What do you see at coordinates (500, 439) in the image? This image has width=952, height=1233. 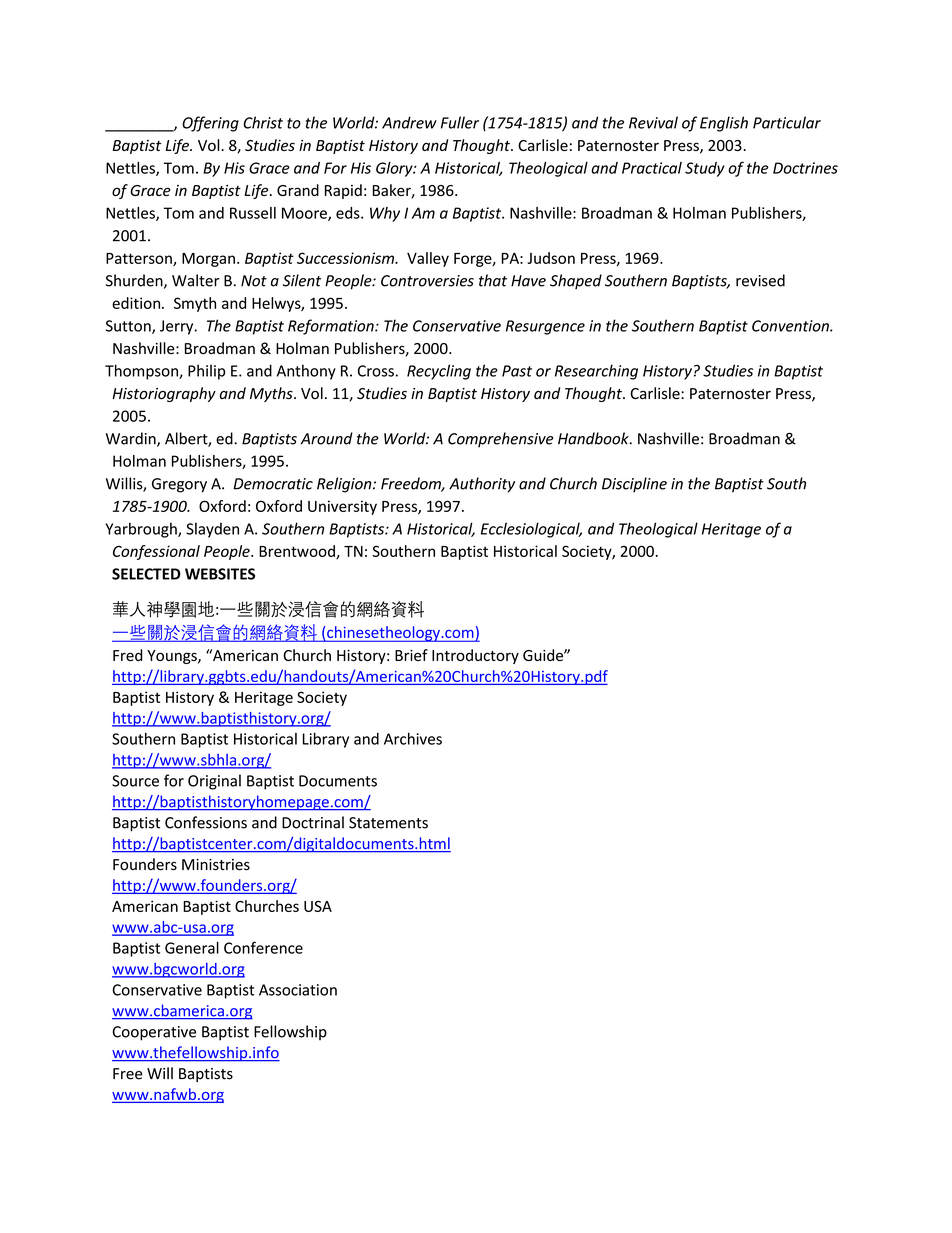 I see `Comprehensive` at bounding box center [500, 439].
